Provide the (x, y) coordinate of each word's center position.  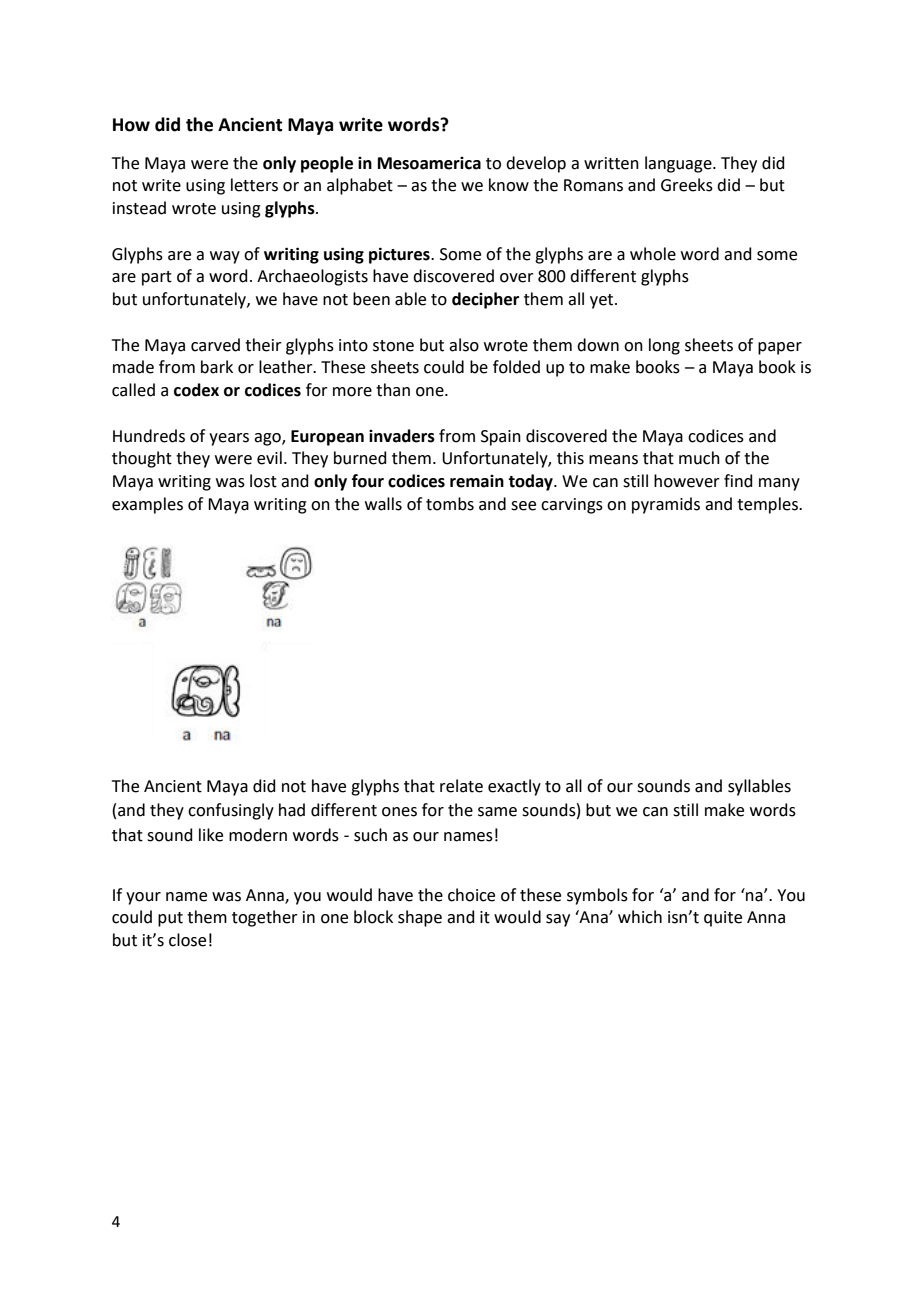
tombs (450, 504)
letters (254, 185)
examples (147, 505)
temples (768, 505)
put (170, 919)
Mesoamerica (429, 163)
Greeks (687, 185)
